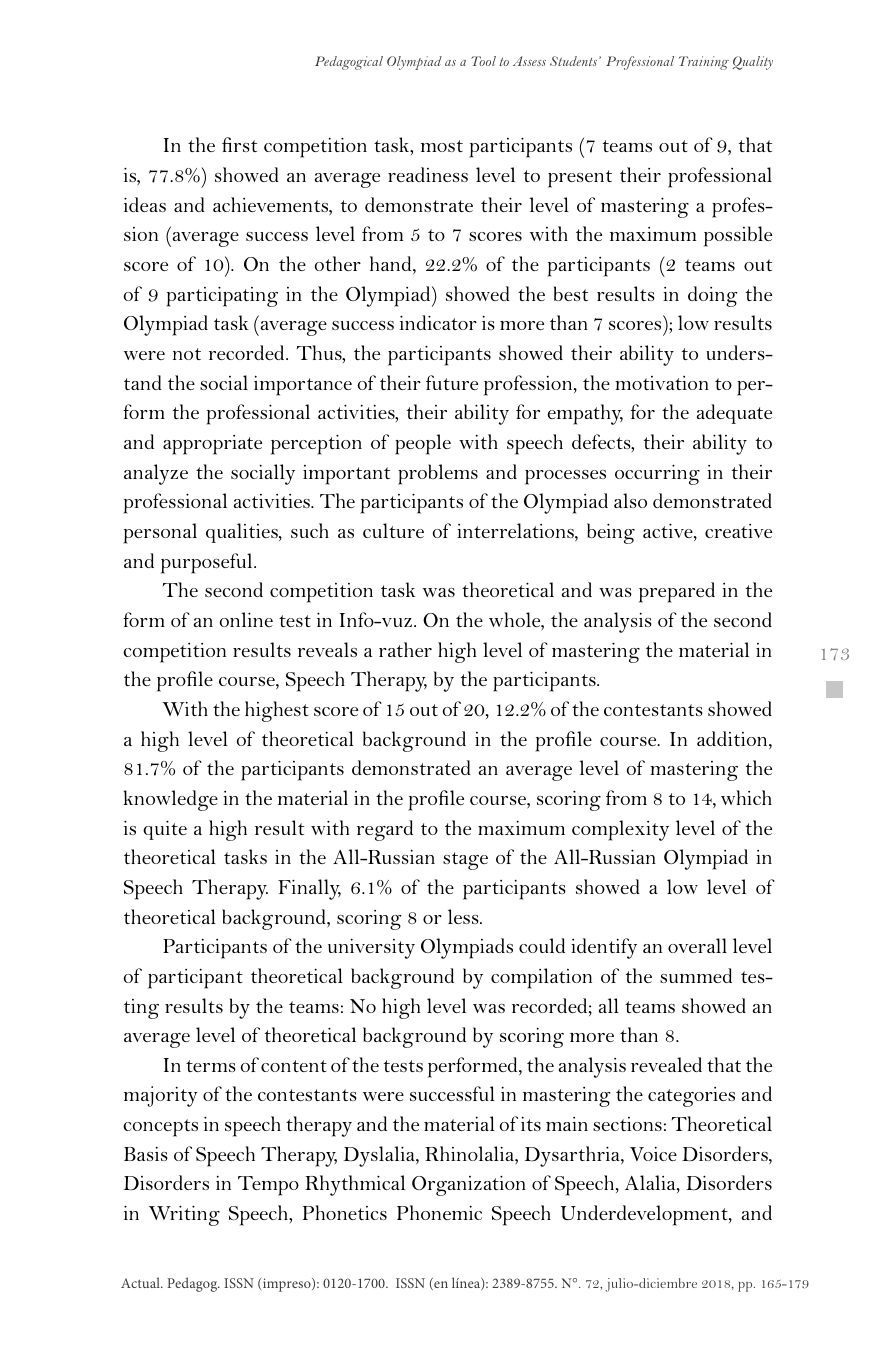 Image resolution: width=896 pixels, height=1345 pixels. What do you see at coordinates (442, 146) in the screenshot?
I see `most` at bounding box center [442, 146].
